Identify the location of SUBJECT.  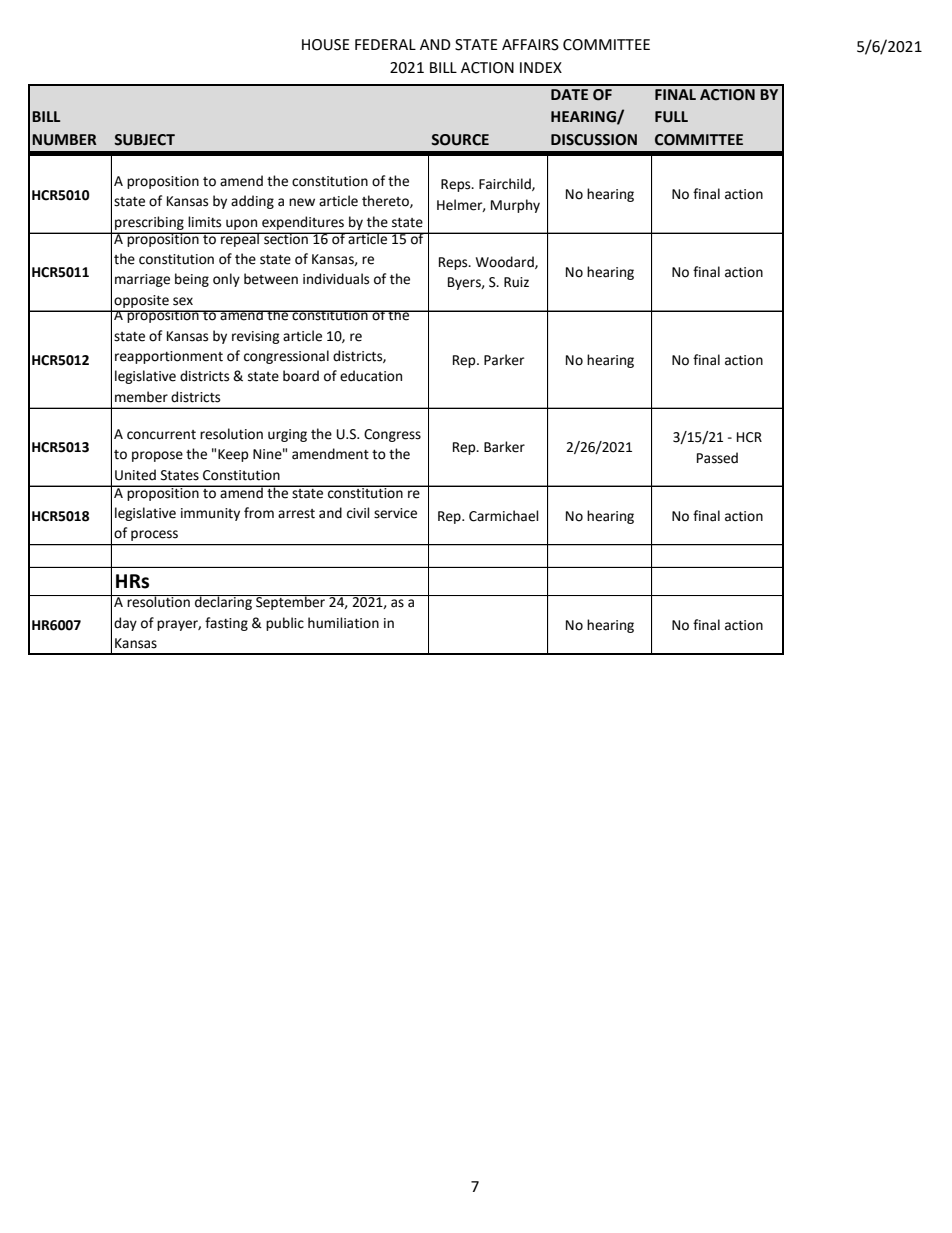
(144, 140).
